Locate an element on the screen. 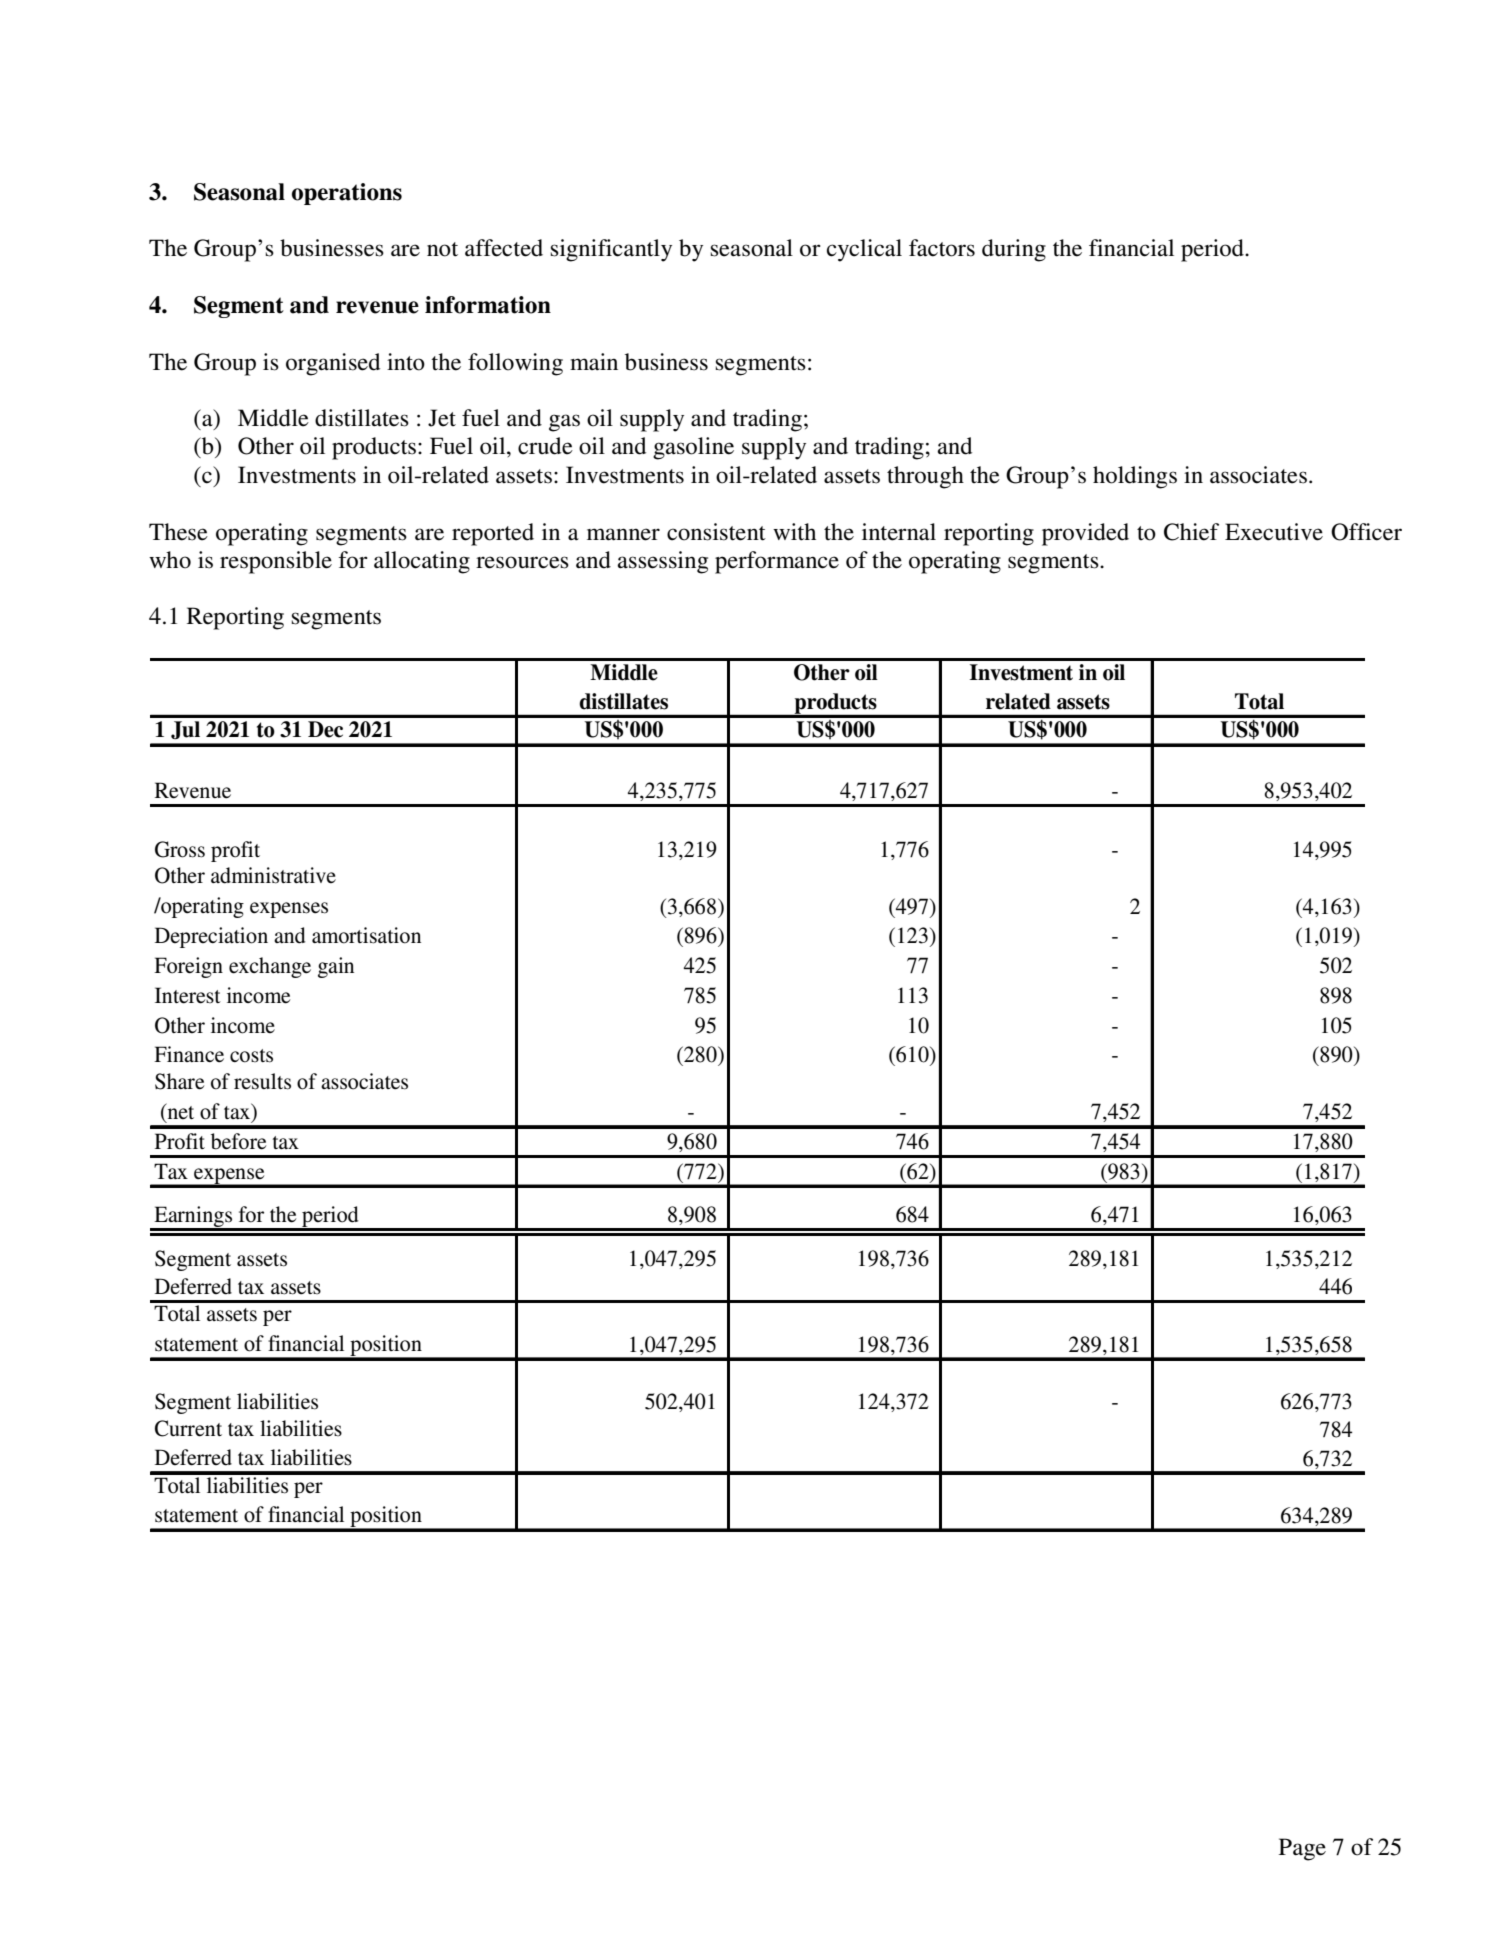 The height and width of the screenshot is (1950, 1507). performance is located at coordinates (777, 562).
